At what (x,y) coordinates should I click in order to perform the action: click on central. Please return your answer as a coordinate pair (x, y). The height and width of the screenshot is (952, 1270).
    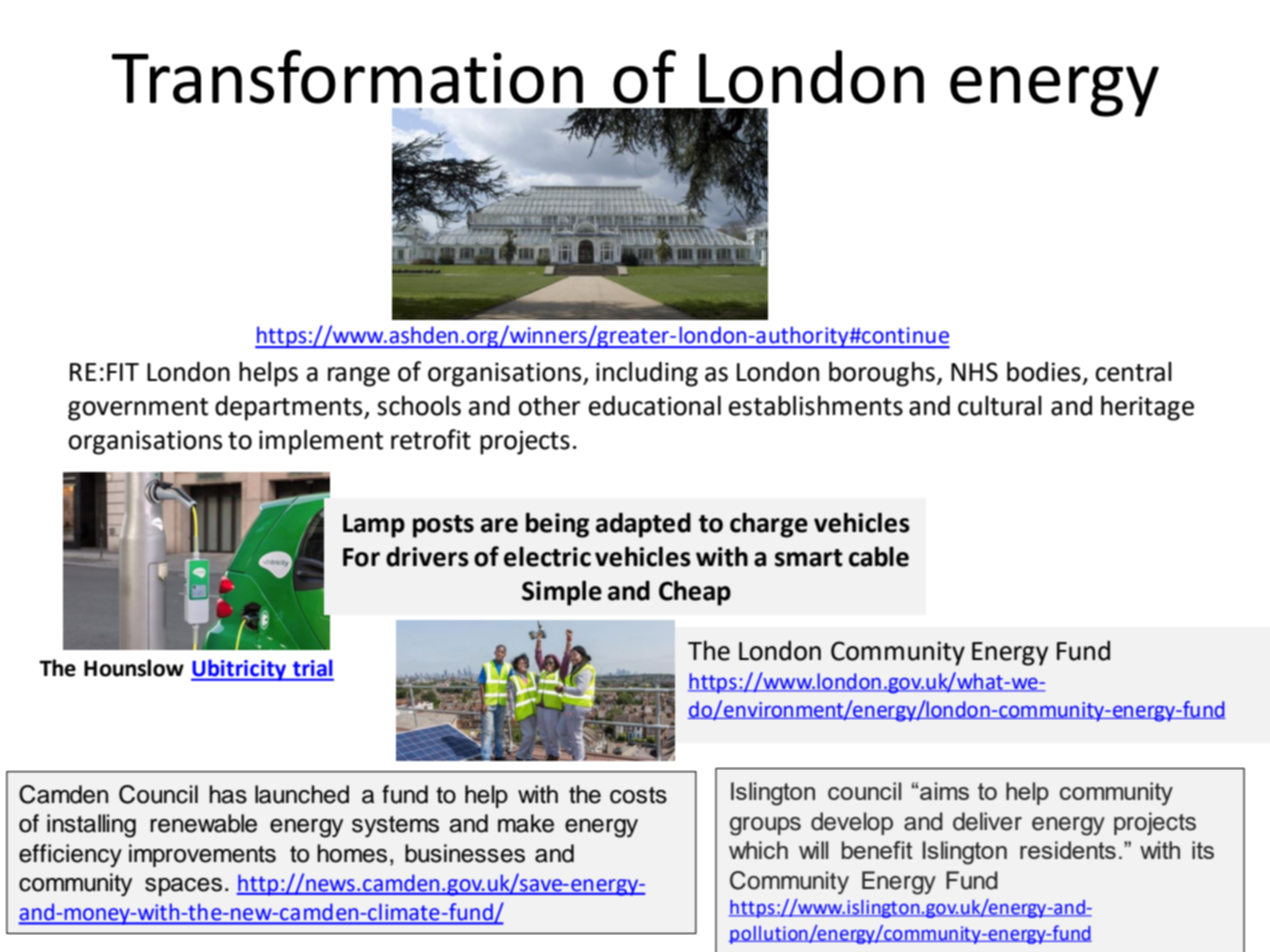
    Looking at the image, I should click on (1133, 372).
